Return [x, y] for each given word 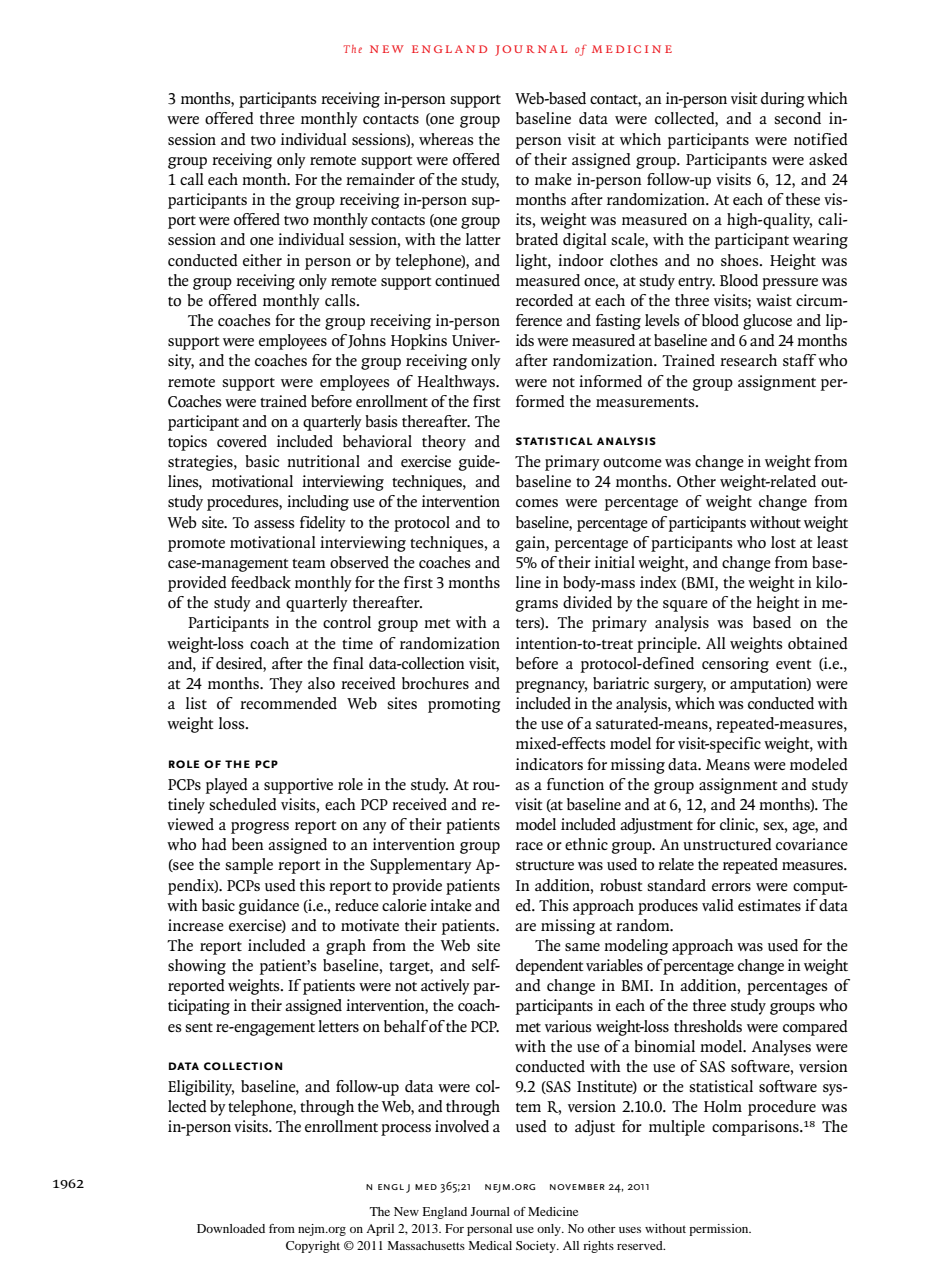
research [748, 360]
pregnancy [551, 687]
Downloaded [231, 1228]
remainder [380, 179]
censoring [735, 665]
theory [444, 443]
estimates [769, 905]
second [797, 118]
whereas [446, 139]
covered [242, 441]
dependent [550, 967]
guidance [268, 907]
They [286, 685]
